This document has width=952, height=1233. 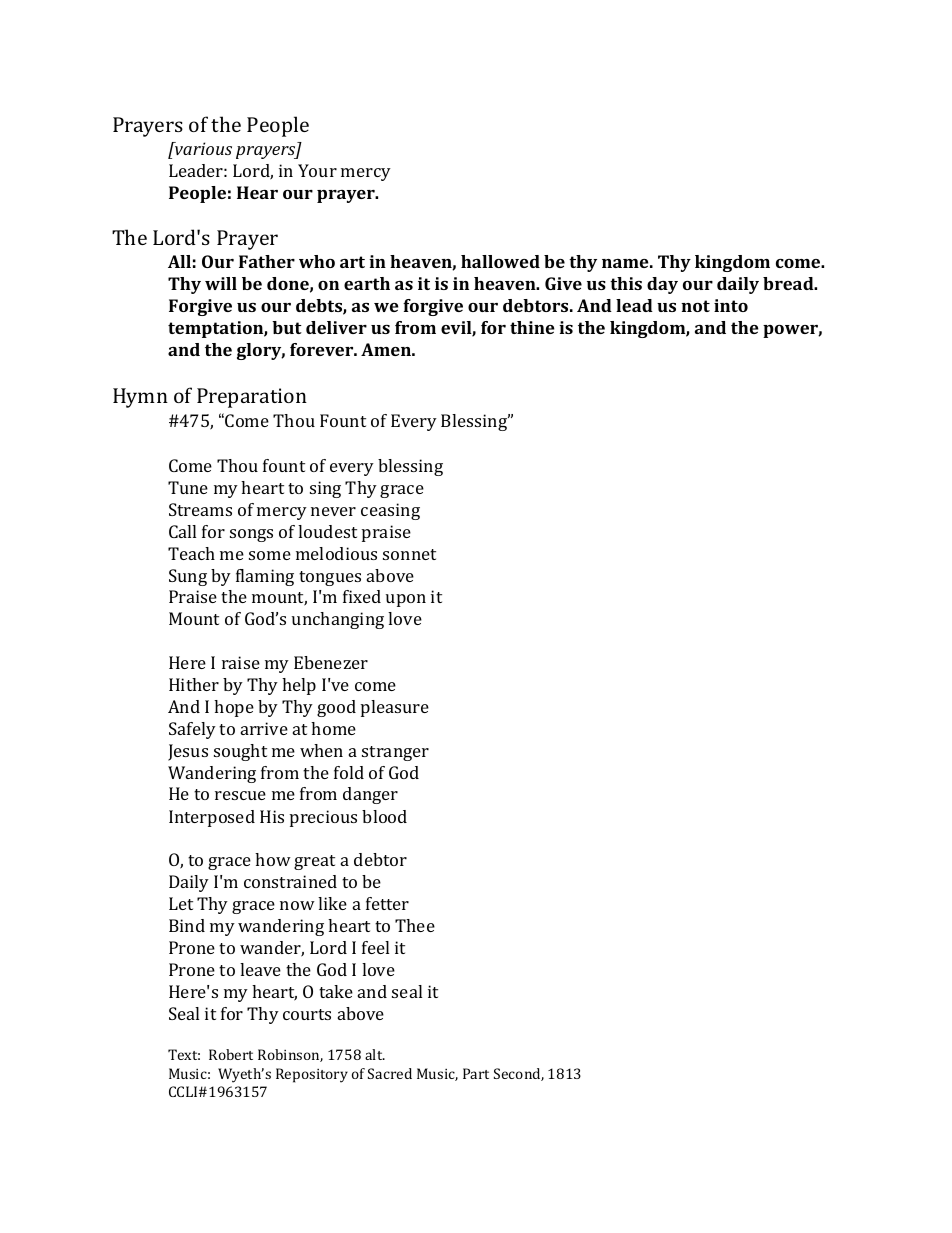 What do you see at coordinates (202, 148) in the document?
I see `various` at bounding box center [202, 148].
